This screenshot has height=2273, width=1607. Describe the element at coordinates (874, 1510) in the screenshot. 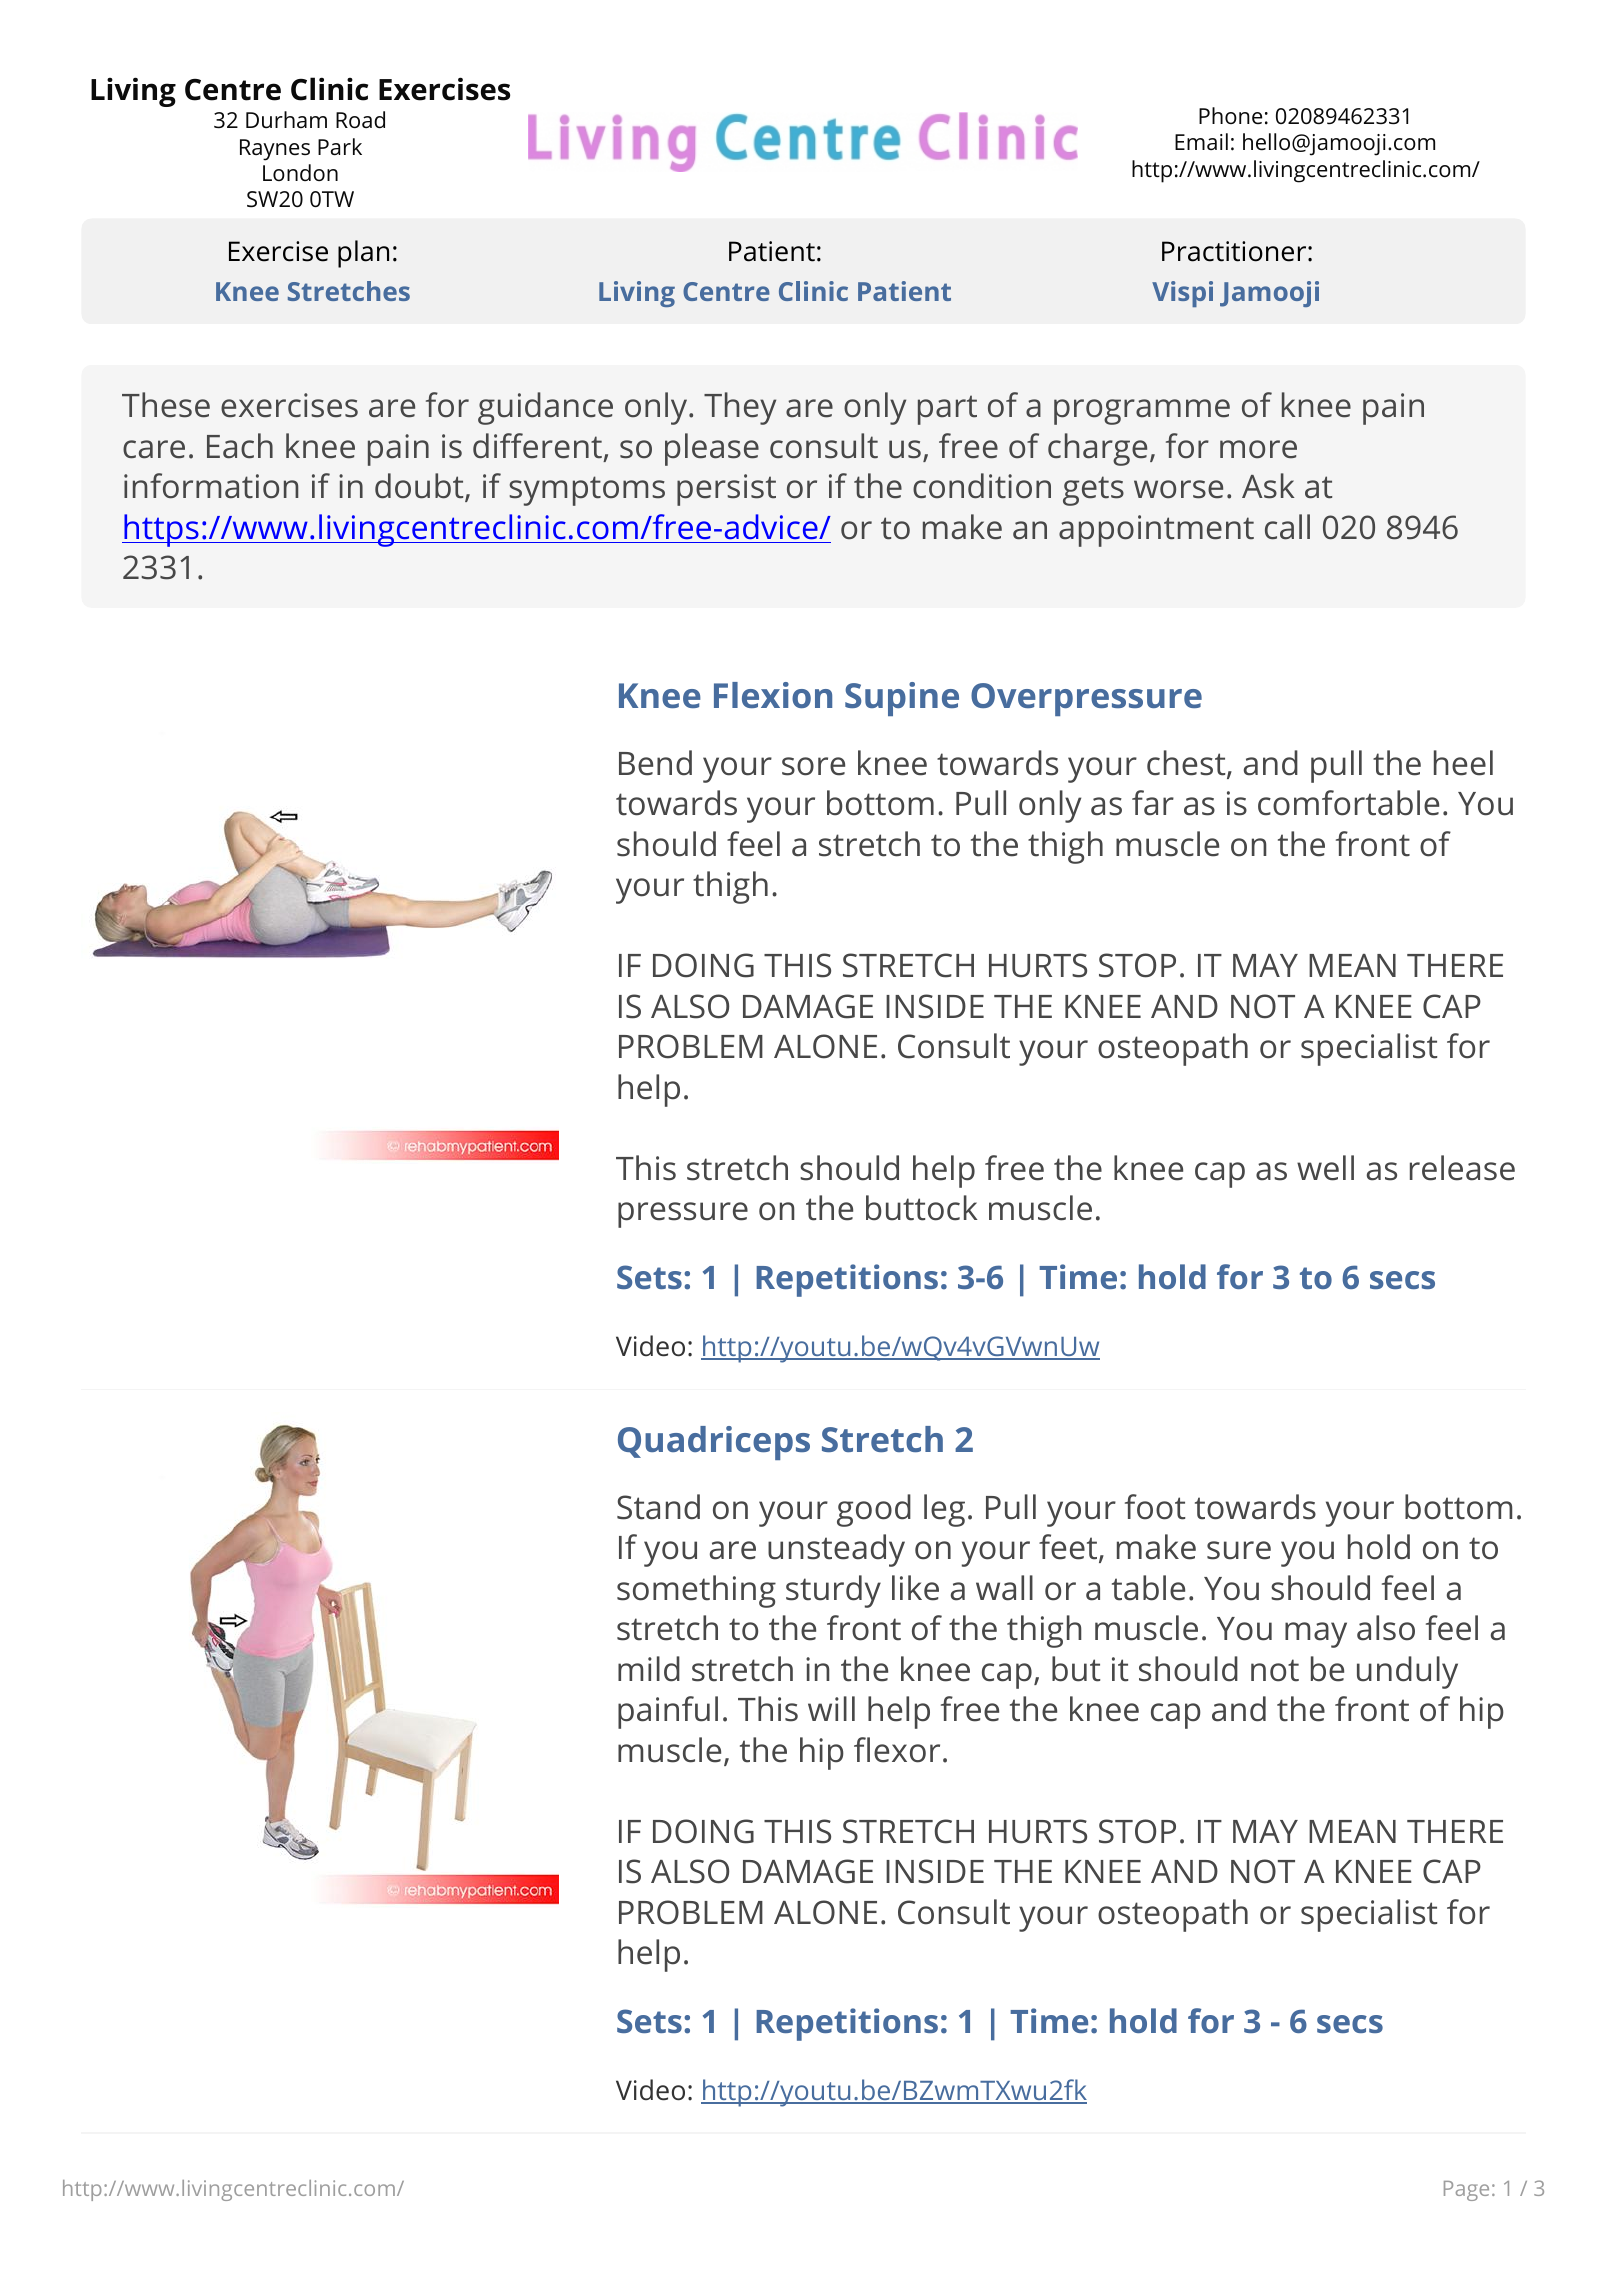

I see `good` at that location.
